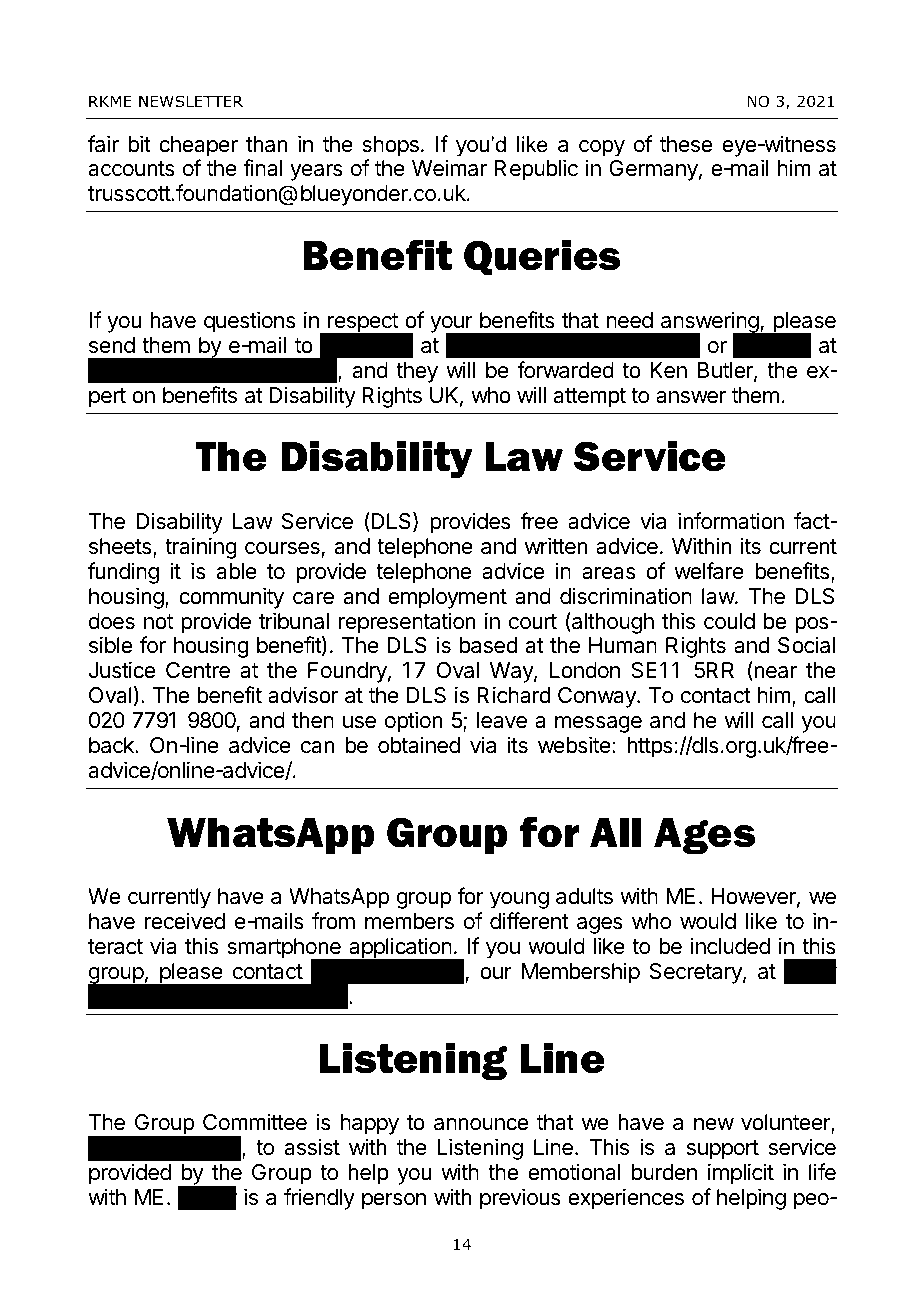 Image resolution: width=924 pixels, height=1308 pixels. Describe the element at coordinates (255, 1122) in the screenshot. I see `Committee` at that location.
